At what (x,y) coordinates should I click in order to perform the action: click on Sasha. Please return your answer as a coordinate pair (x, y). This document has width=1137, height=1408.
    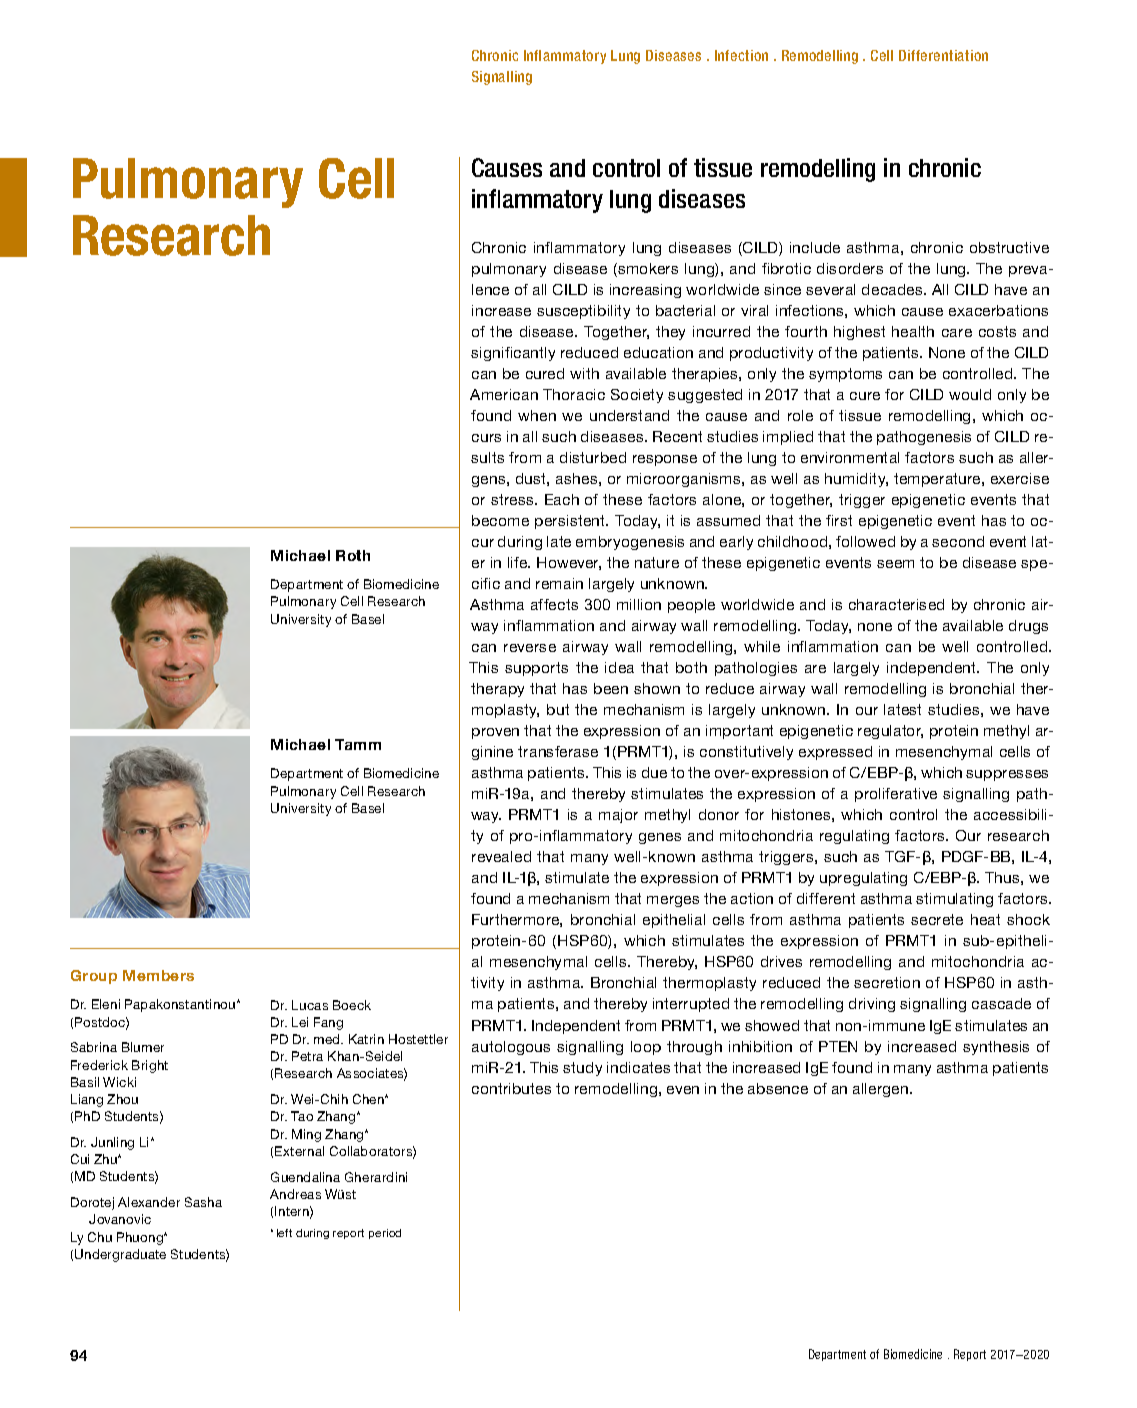
    Looking at the image, I should click on (203, 1202).
